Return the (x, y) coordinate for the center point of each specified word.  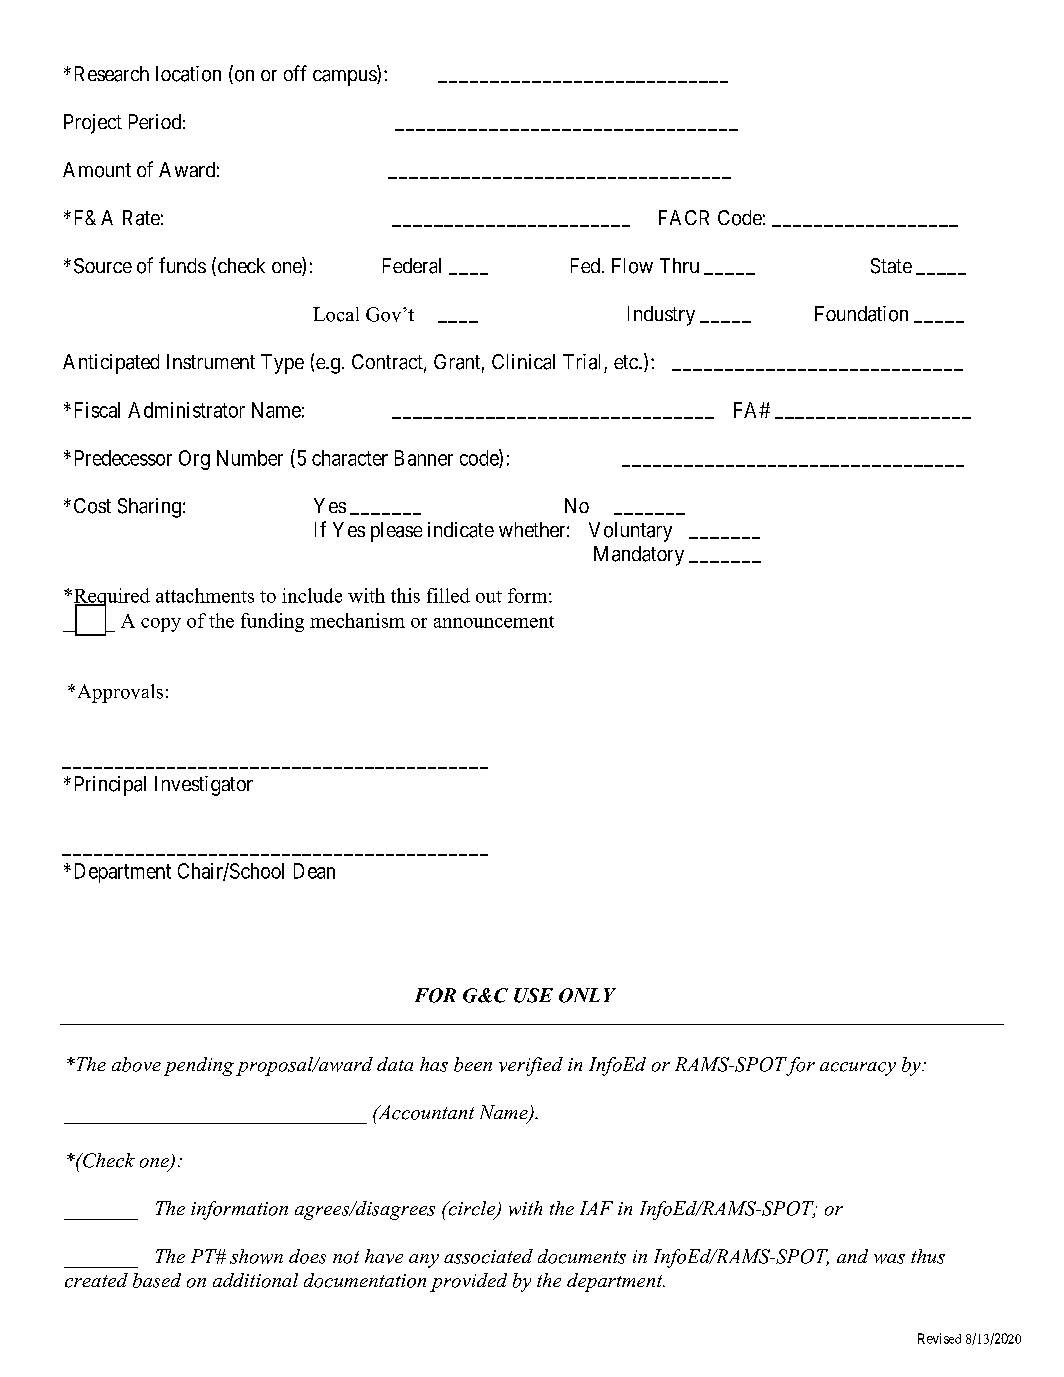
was (889, 1259)
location (188, 74)
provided (468, 1282)
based (157, 1280)
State (891, 266)
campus (345, 78)
